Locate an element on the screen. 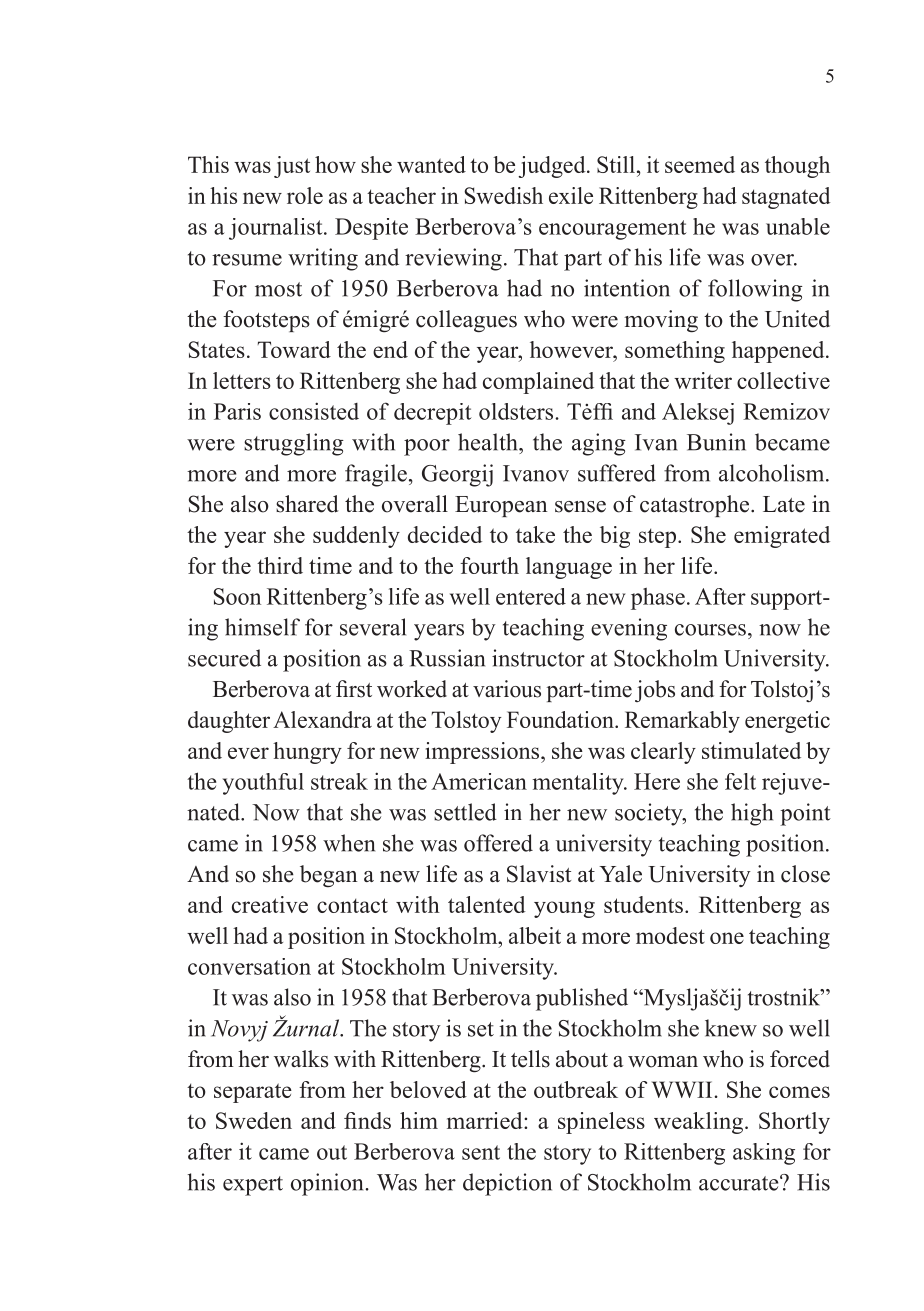 Image resolution: width=924 pixels, height=1311 pixels. letters is located at coordinates (242, 380).
